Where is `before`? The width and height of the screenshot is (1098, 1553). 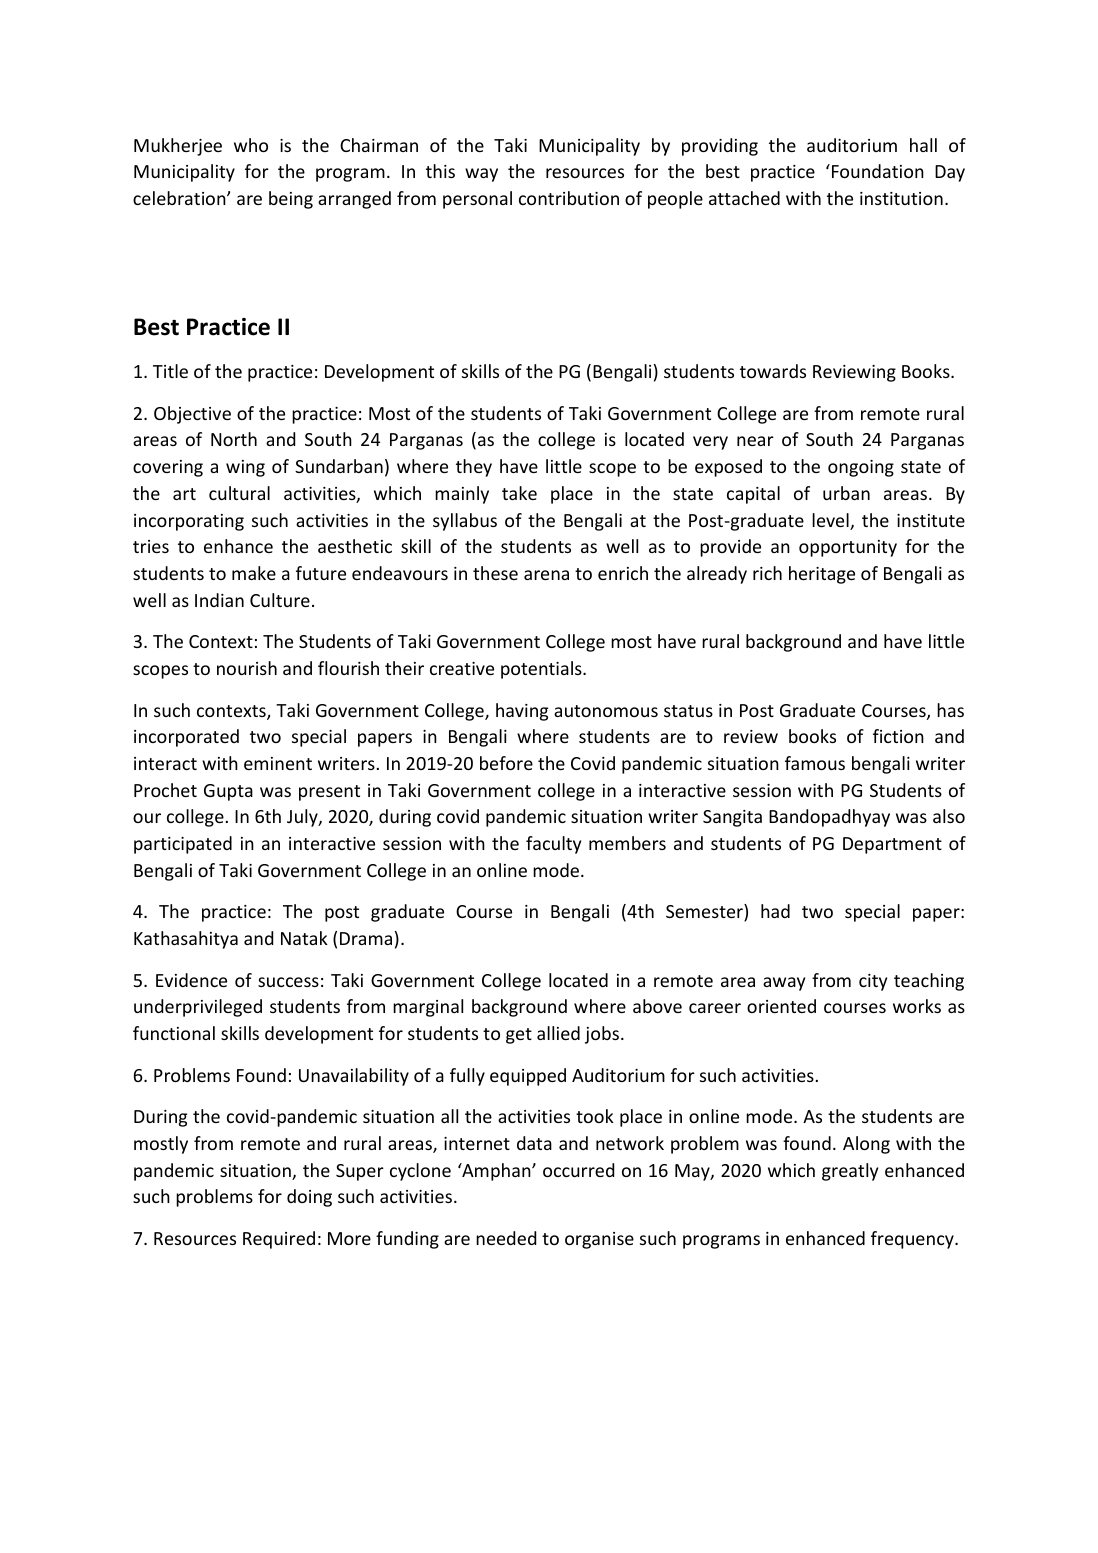
before is located at coordinates (506, 763).
